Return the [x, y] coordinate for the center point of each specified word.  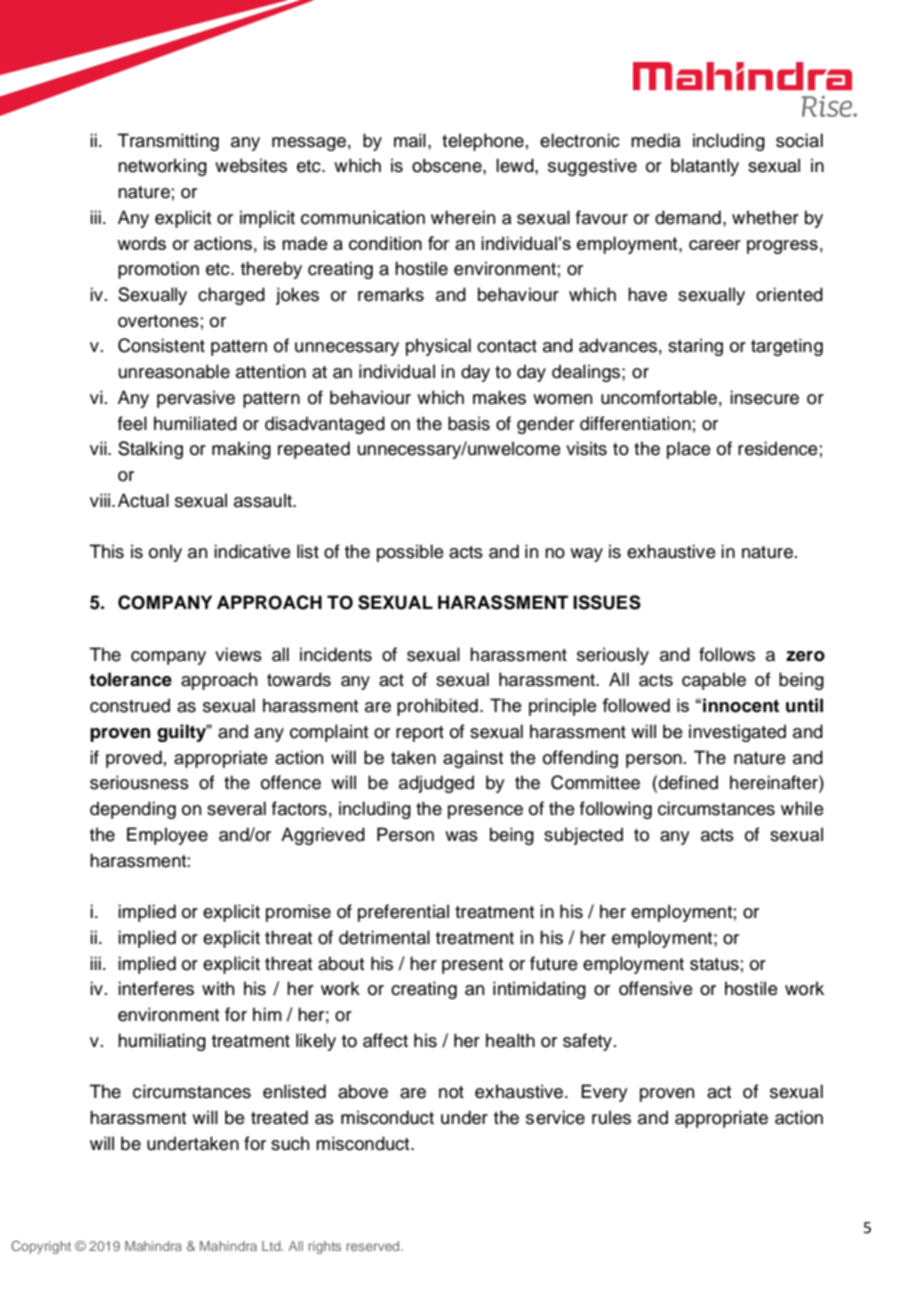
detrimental [384, 937]
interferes [156, 988]
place [689, 450]
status [714, 964]
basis [469, 423]
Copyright [41, 1247]
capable [714, 681]
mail [410, 140]
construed [130, 705]
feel [132, 423]
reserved [374, 1246]
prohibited [437, 707]
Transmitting [168, 142]
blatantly [705, 167]
